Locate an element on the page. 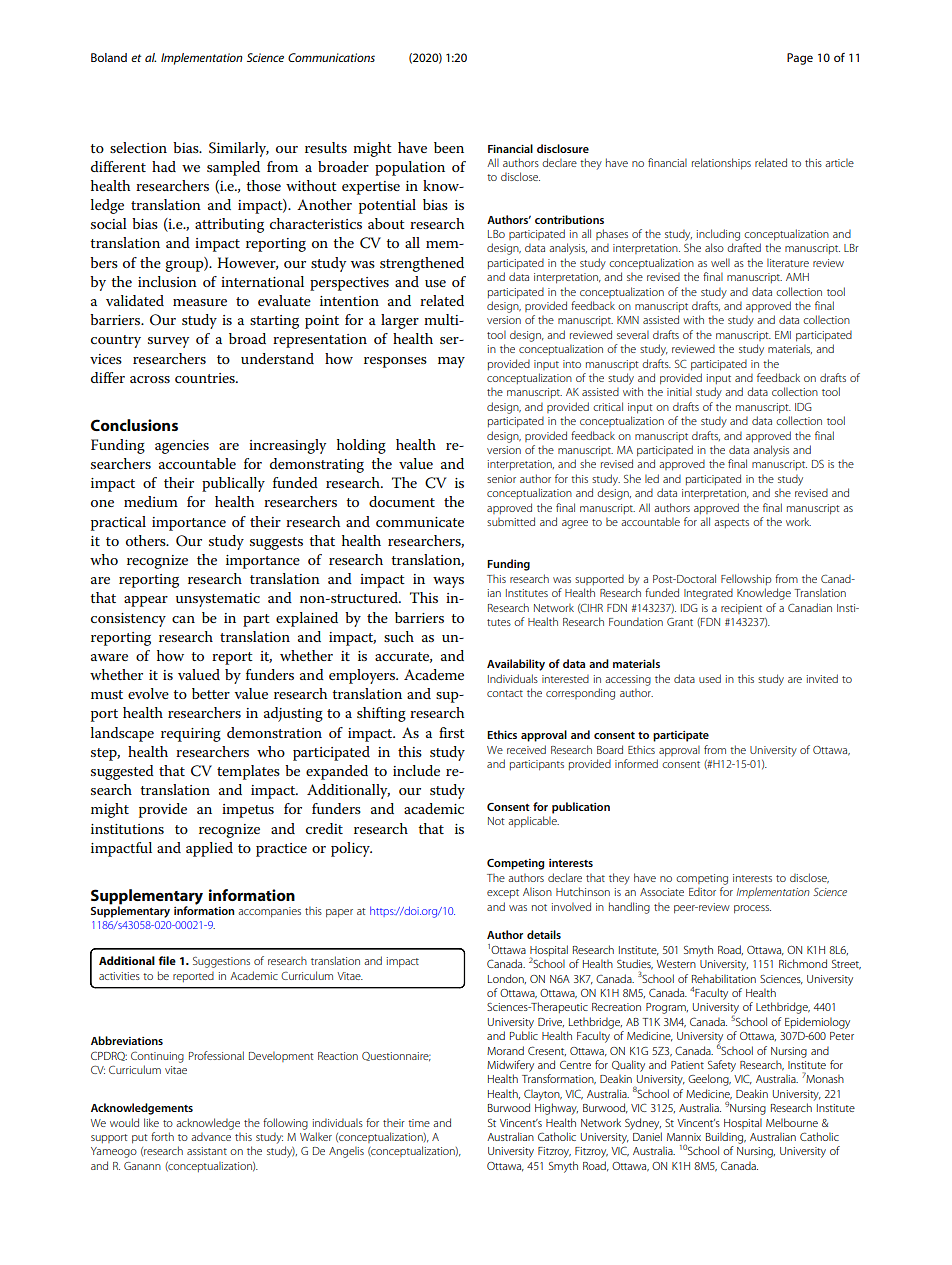 The height and width of the document is (1265, 952). been is located at coordinates (449, 147).
